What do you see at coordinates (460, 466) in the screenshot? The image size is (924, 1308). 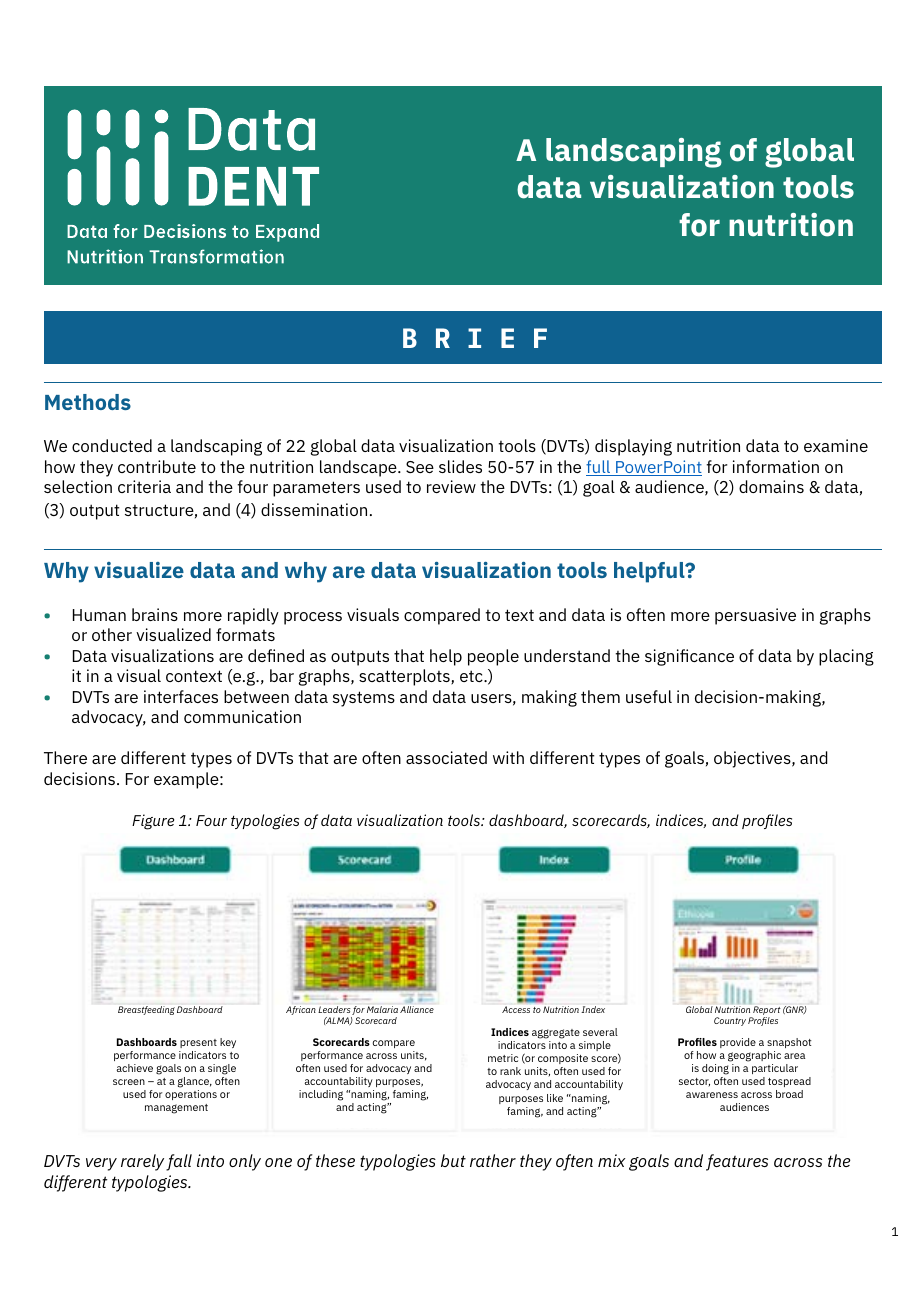 I see `slides` at bounding box center [460, 466].
